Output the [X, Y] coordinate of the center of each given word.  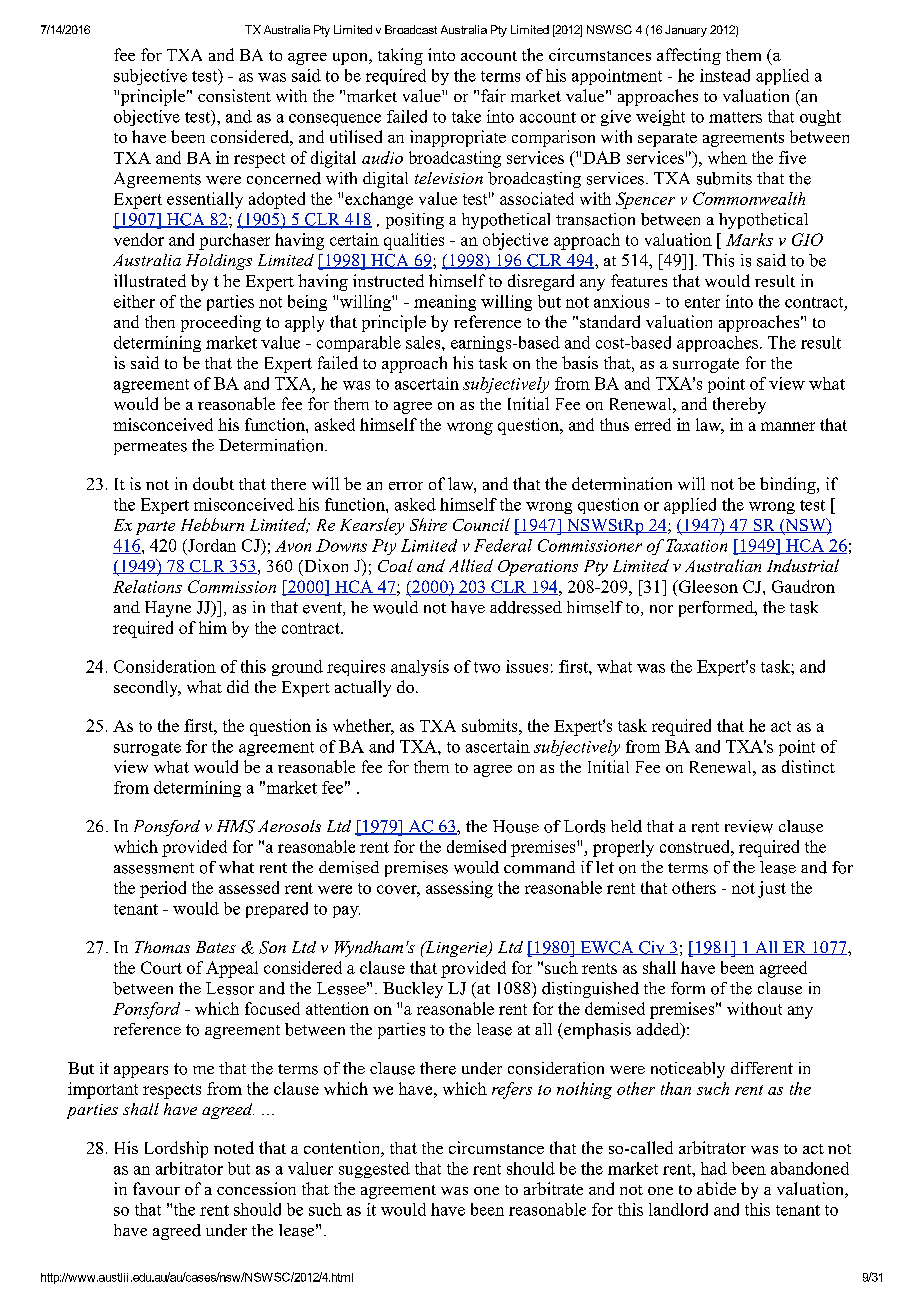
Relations [147, 586]
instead [725, 75]
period [163, 889]
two [487, 667]
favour [156, 1188]
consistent [234, 95]
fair [493, 95]
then [160, 321]
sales [424, 342]
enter [702, 302]
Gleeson [707, 586]
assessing [459, 889]
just [772, 889]
